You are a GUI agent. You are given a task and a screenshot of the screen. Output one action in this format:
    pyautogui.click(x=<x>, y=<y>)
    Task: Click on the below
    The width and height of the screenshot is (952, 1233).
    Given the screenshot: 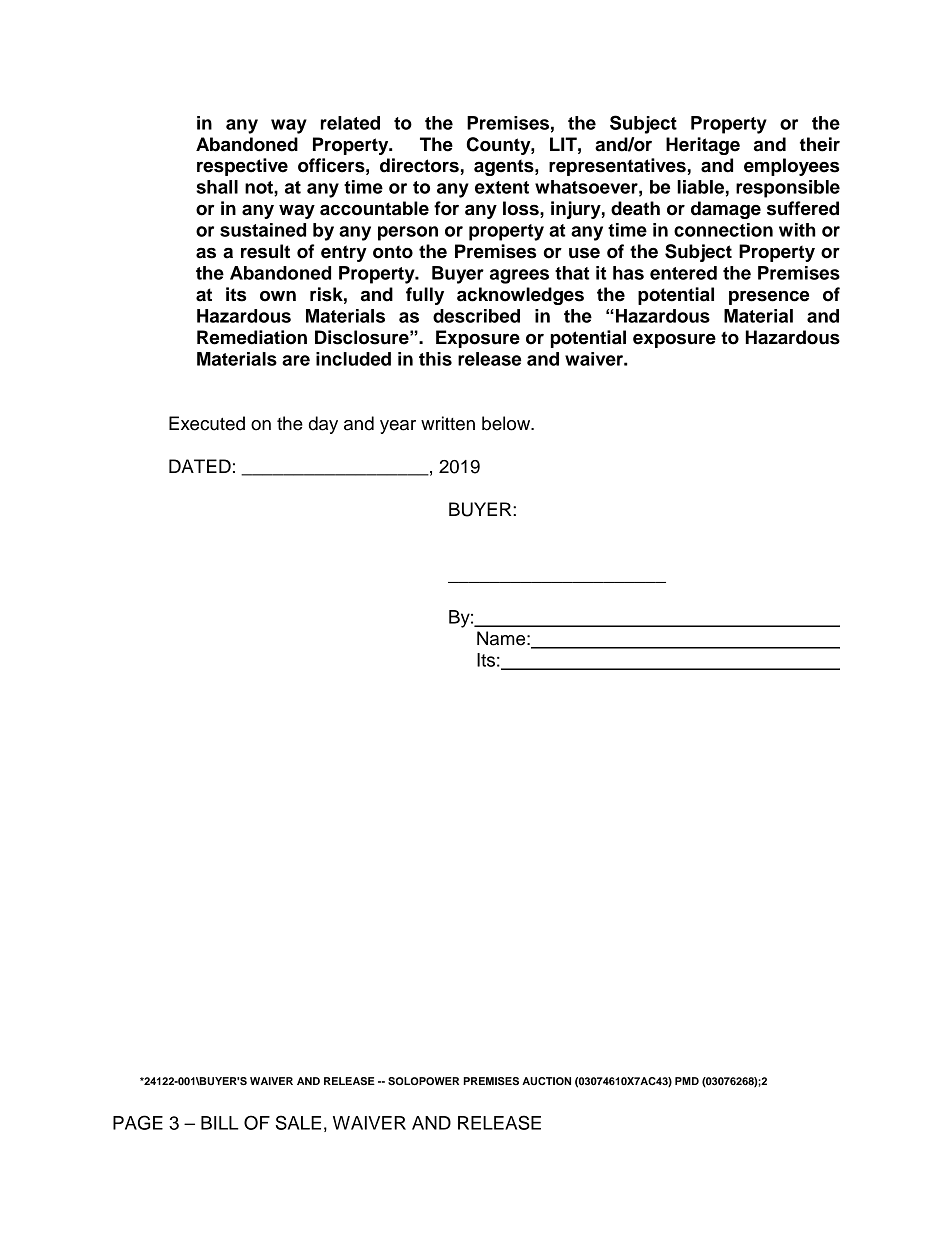 What is the action you would take?
    pyautogui.click(x=507, y=423)
